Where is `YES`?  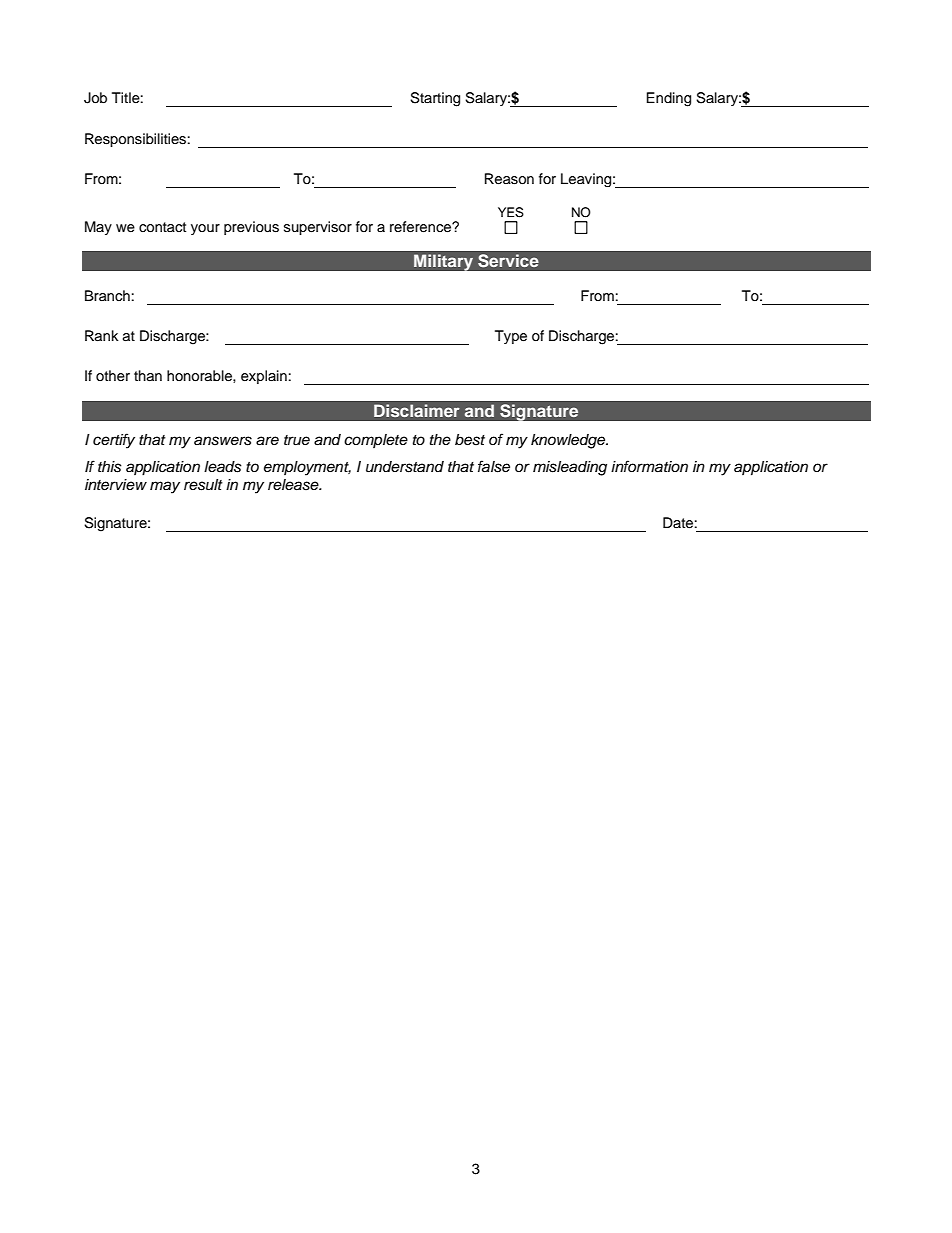 YES is located at coordinates (511, 212).
